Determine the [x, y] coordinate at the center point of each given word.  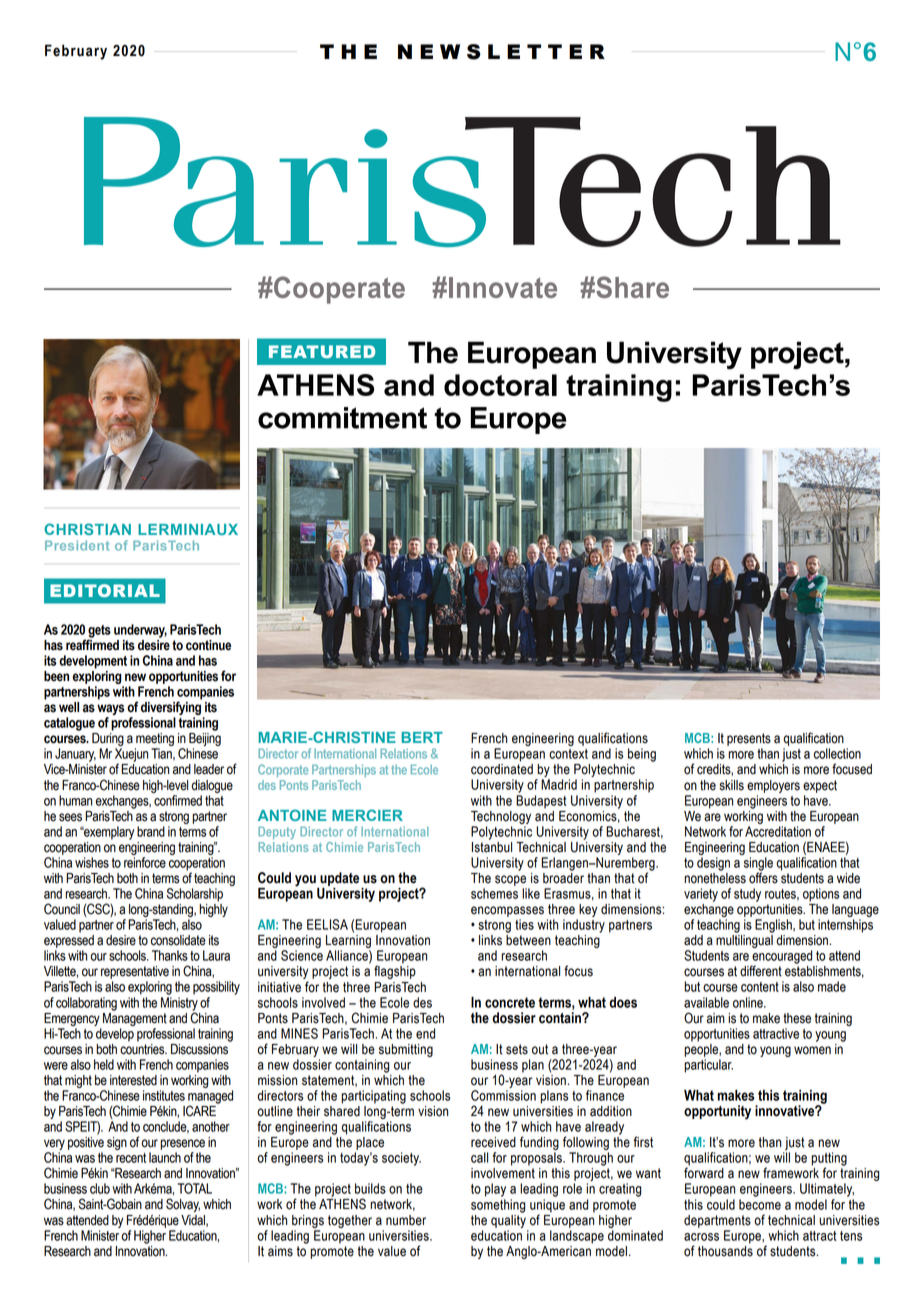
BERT [422, 737]
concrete [510, 1002]
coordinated [502, 769]
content [760, 987]
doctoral [500, 385]
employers [773, 786]
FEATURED [322, 351]
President [77, 545]
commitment [342, 418]
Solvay [183, 1205]
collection [837, 753]
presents [749, 739]
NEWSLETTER [501, 52]
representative [135, 972]
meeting [154, 741]
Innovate [503, 287]
